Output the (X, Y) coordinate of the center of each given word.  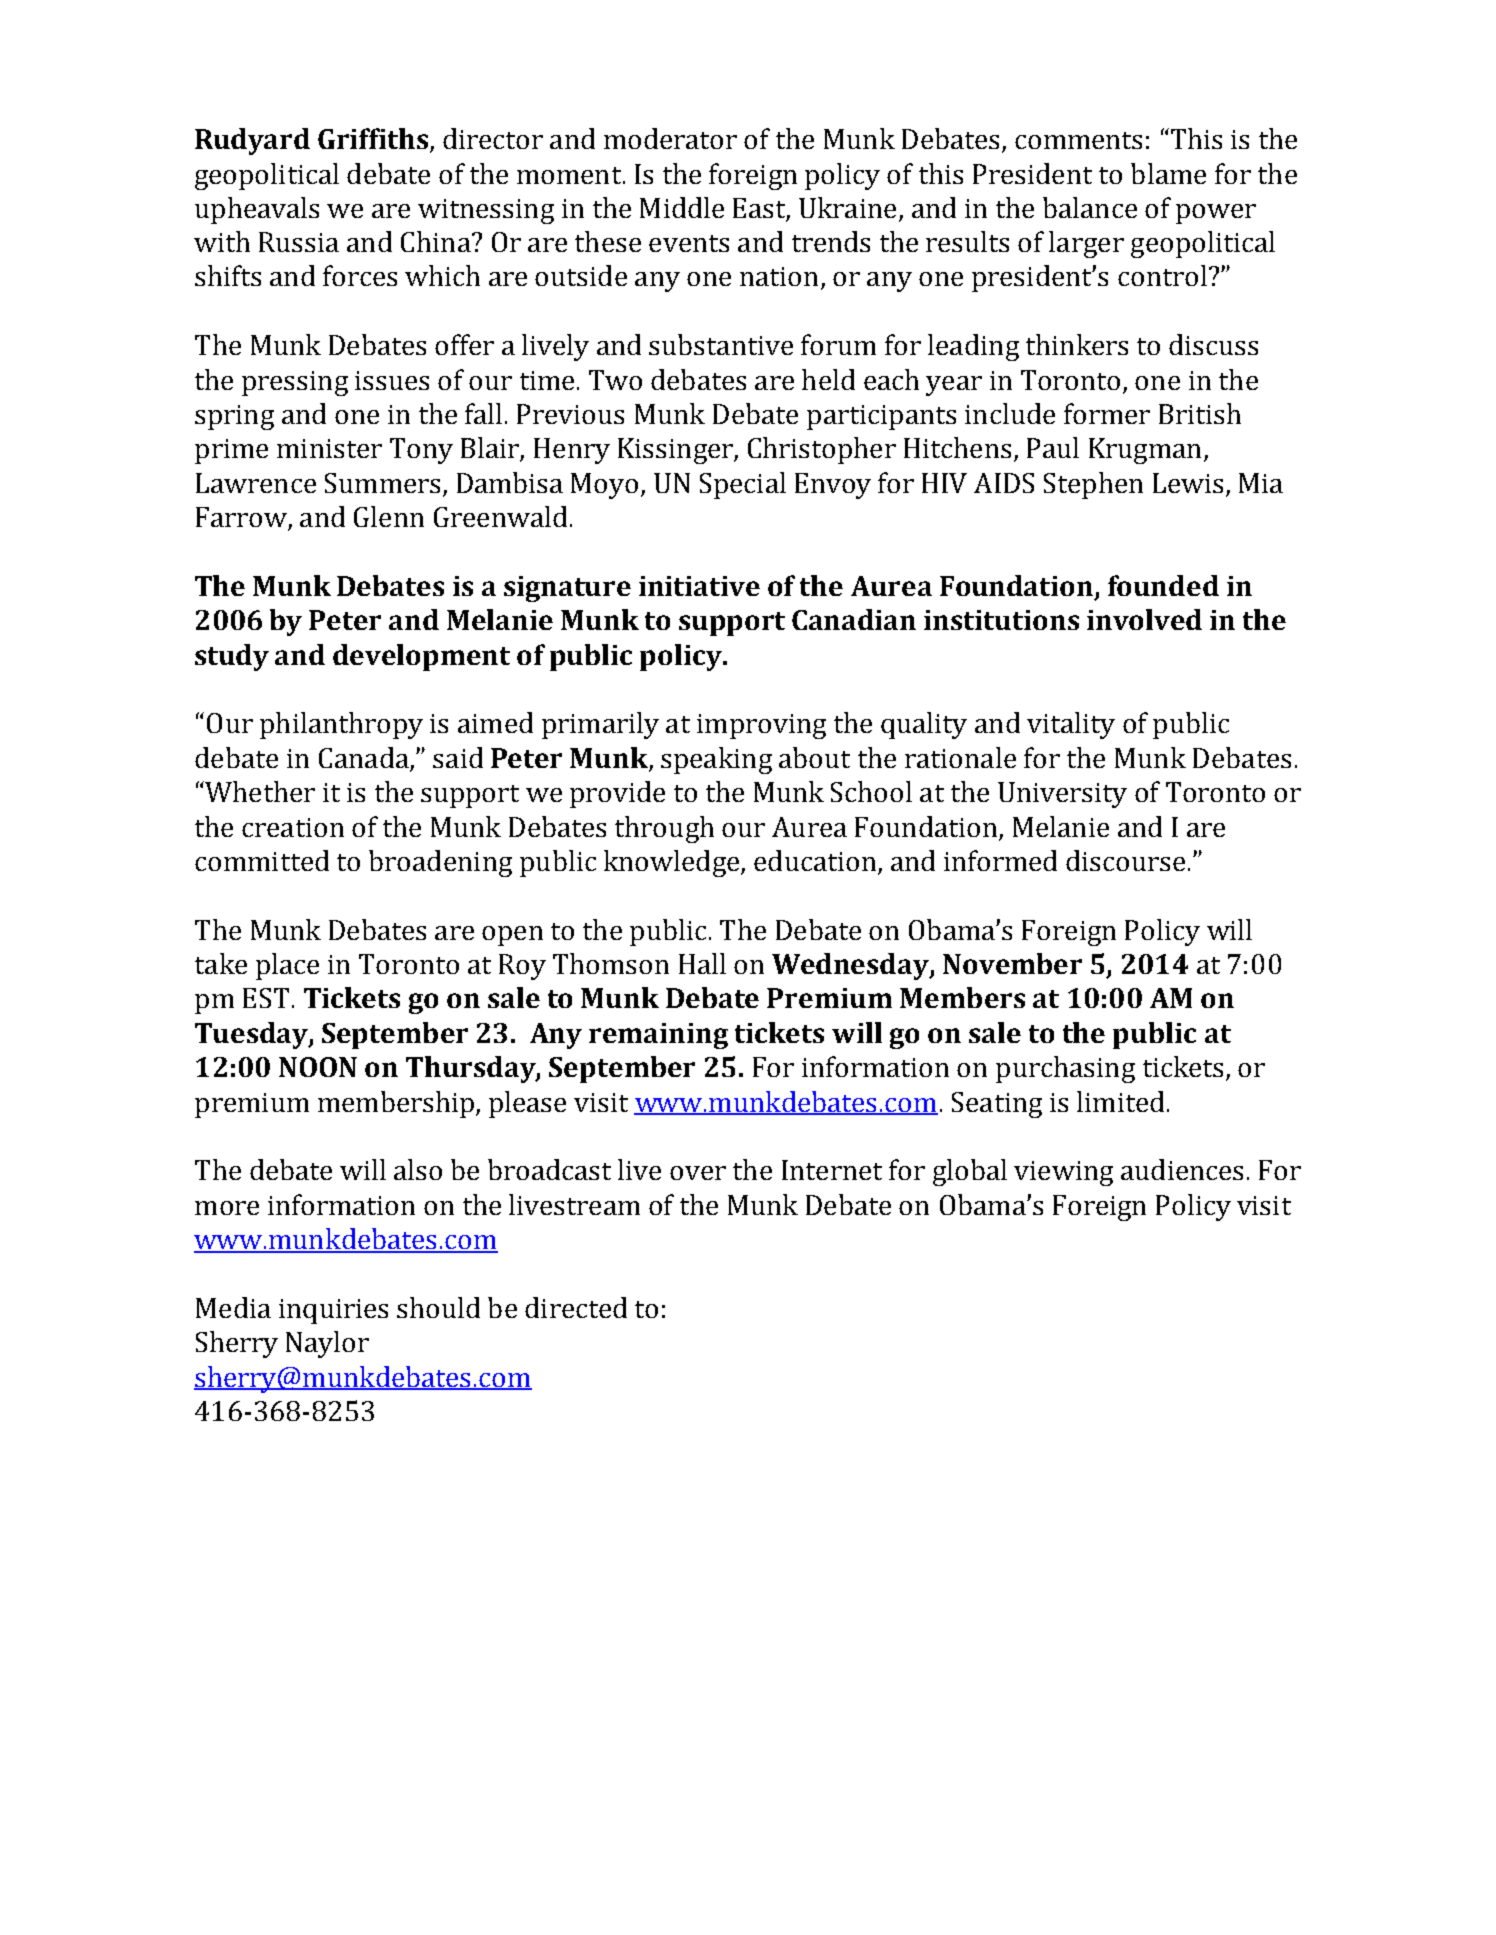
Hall (702, 963)
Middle (682, 207)
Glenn (389, 516)
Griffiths (374, 140)
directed (576, 1307)
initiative (699, 586)
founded (1163, 585)
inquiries (333, 1311)
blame (1168, 173)
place (287, 966)
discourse (1125, 860)
